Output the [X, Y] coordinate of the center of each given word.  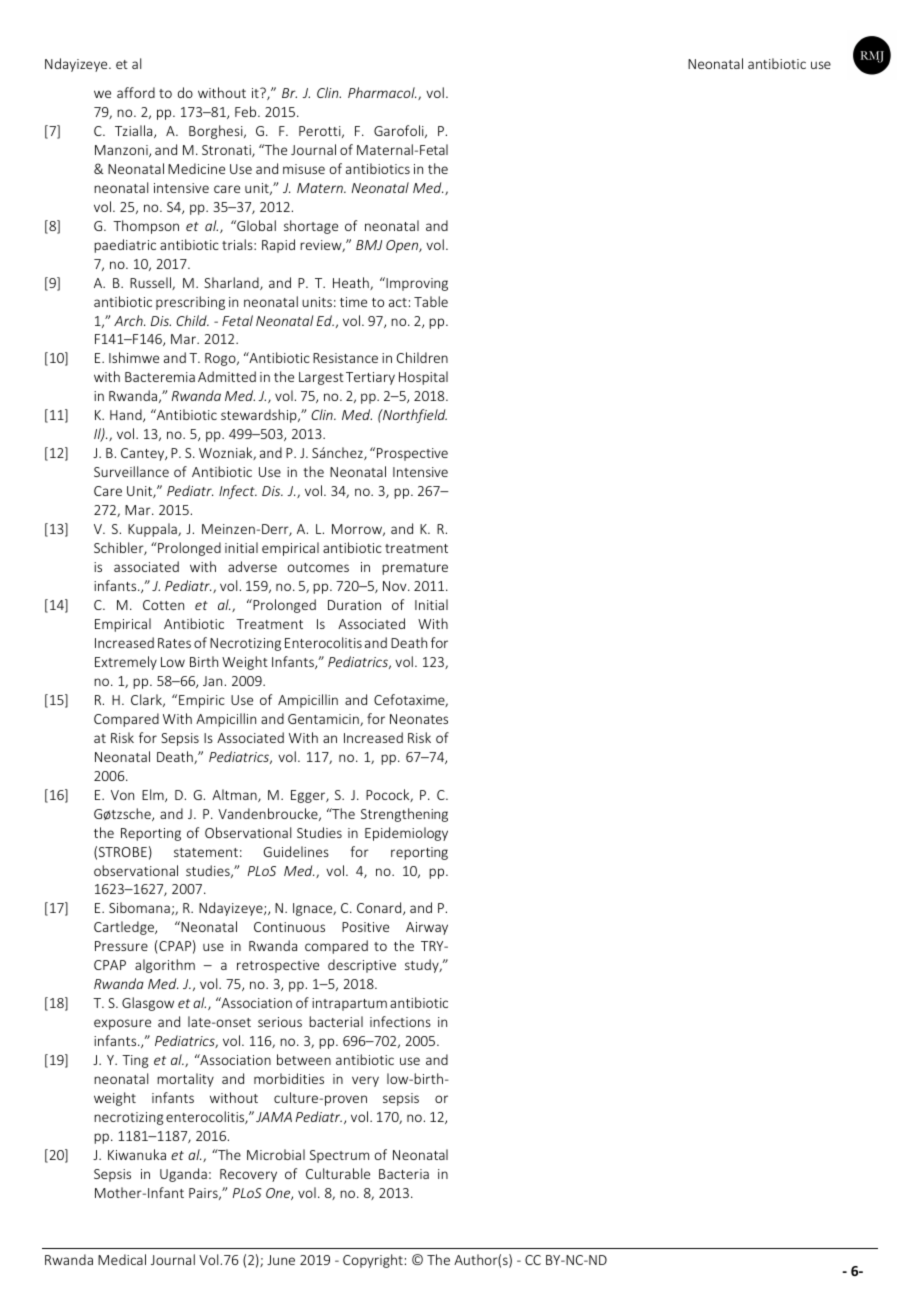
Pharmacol [382, 92]
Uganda [183, 1175]
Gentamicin [324, 720]
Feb [247, 111]
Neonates [419, 719]
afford [136, 92]
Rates [174, 643]
